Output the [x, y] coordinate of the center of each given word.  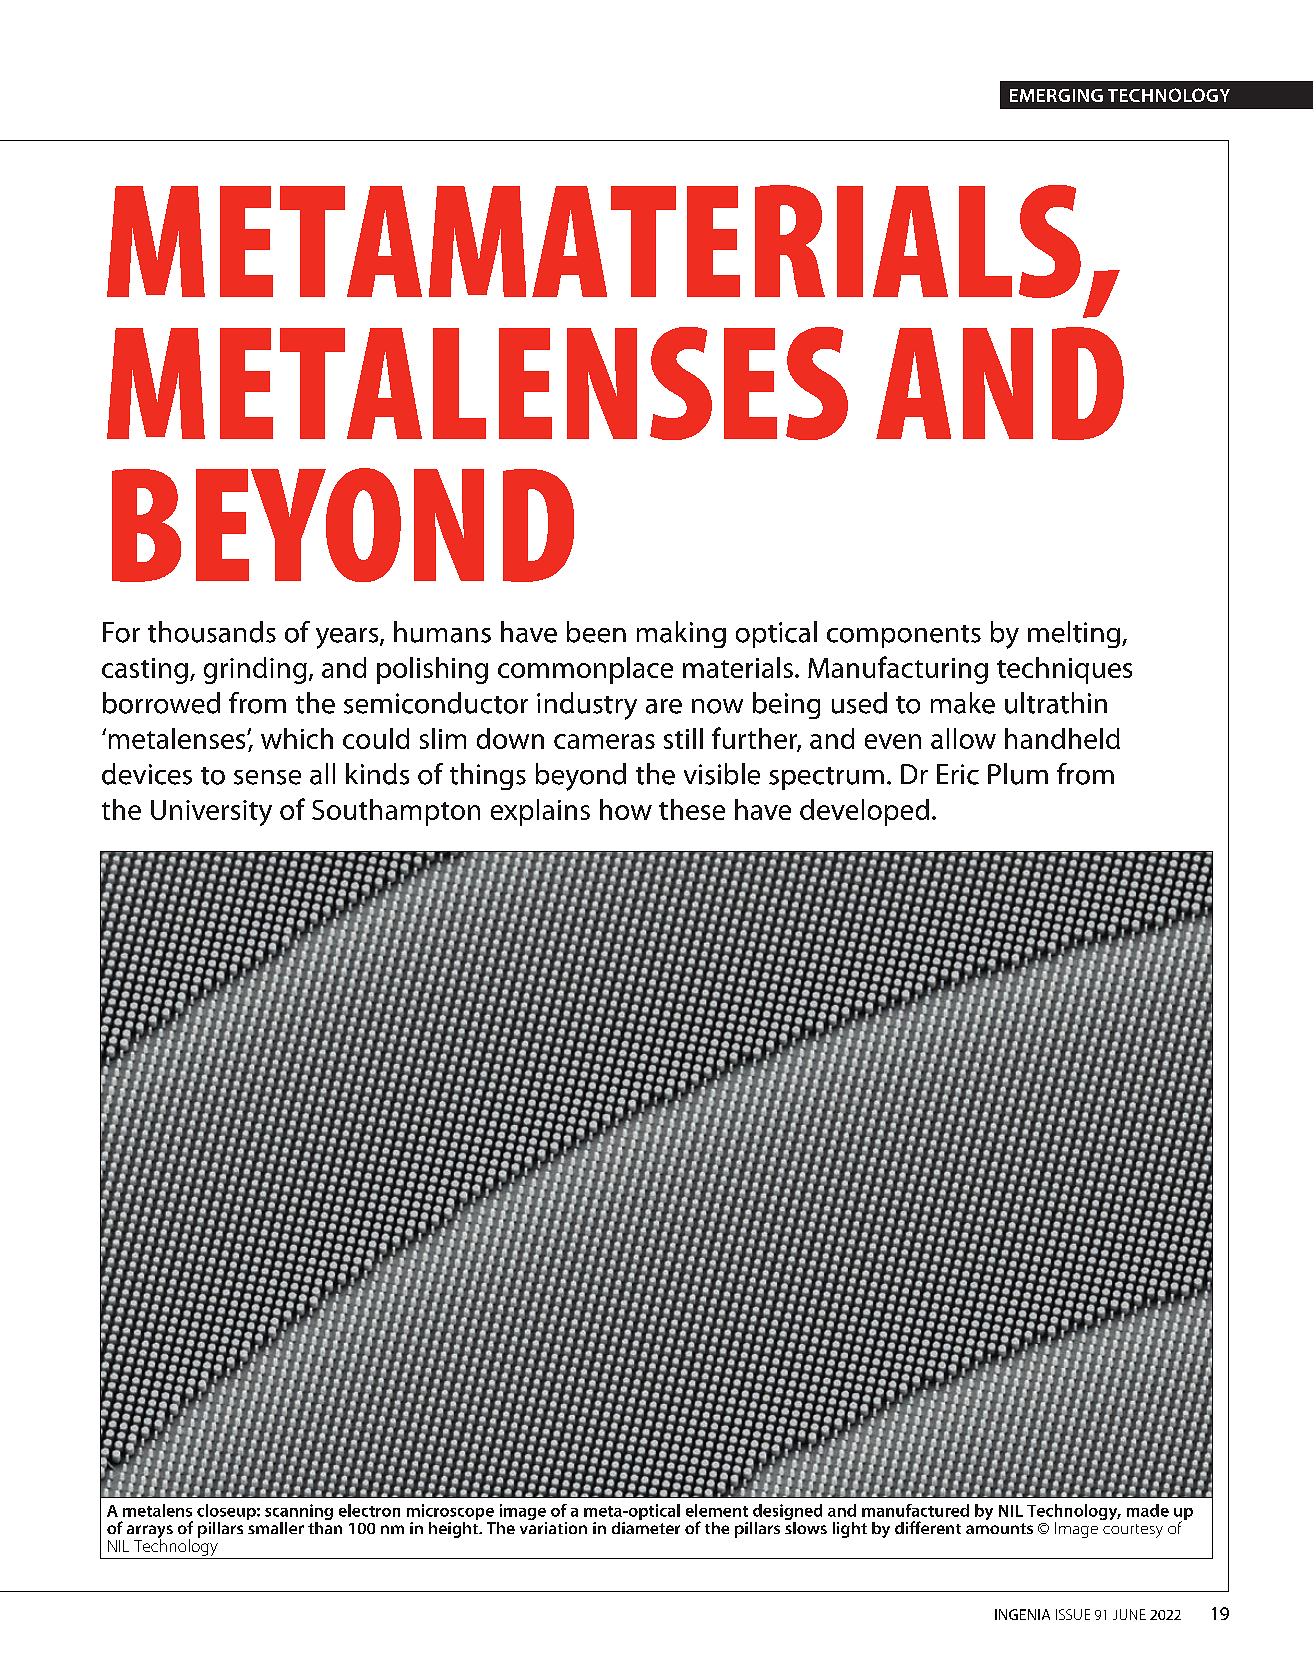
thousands [212, 632]
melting [1075, 634]
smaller [275, 1526]
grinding [255, 670]
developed [864, 812]
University [211, 813]
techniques [1064, 670]
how [626, 809]
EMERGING [1056, 95]
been [596, 632]
